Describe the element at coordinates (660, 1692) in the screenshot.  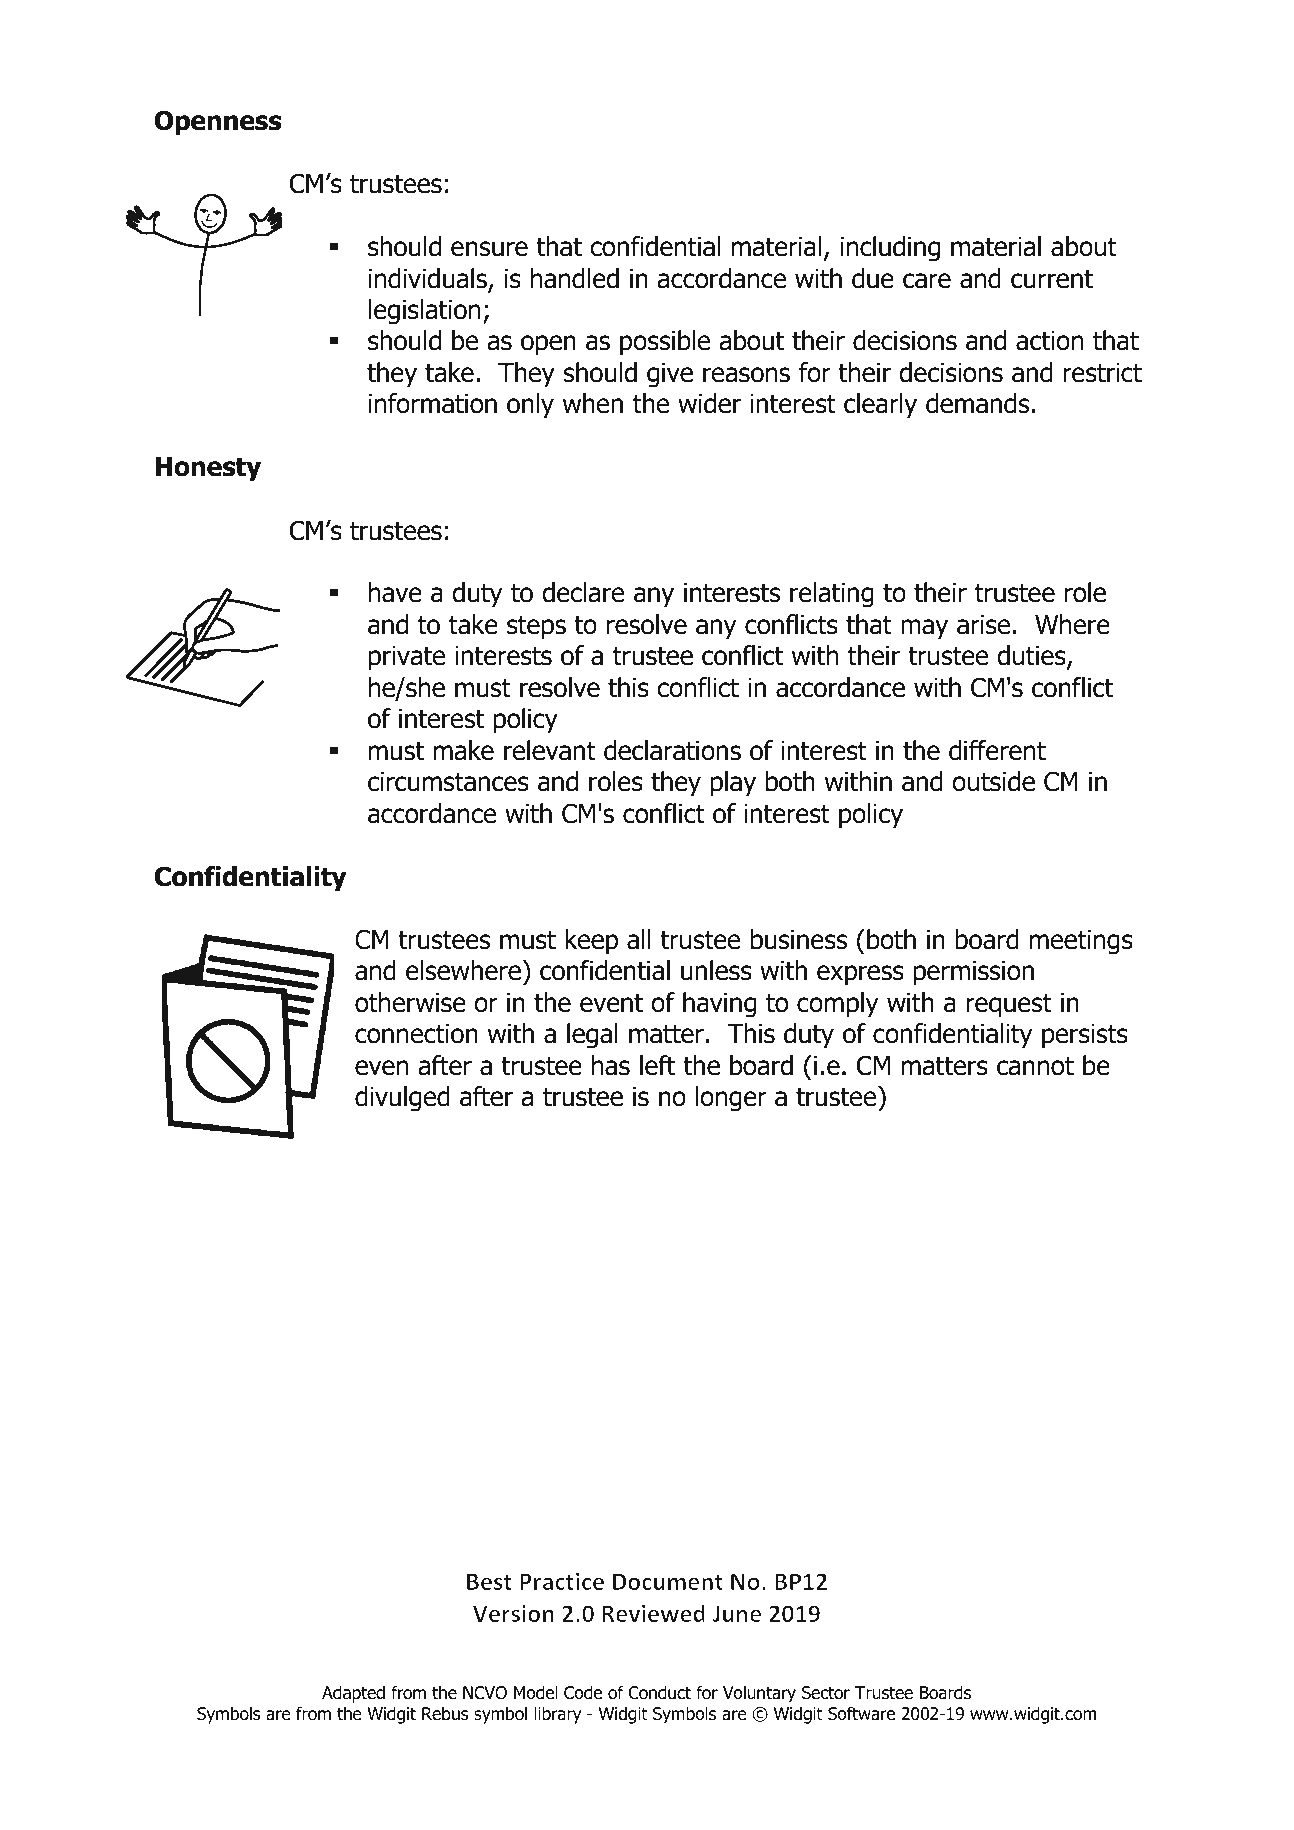
I see `Conduct` at that location.
